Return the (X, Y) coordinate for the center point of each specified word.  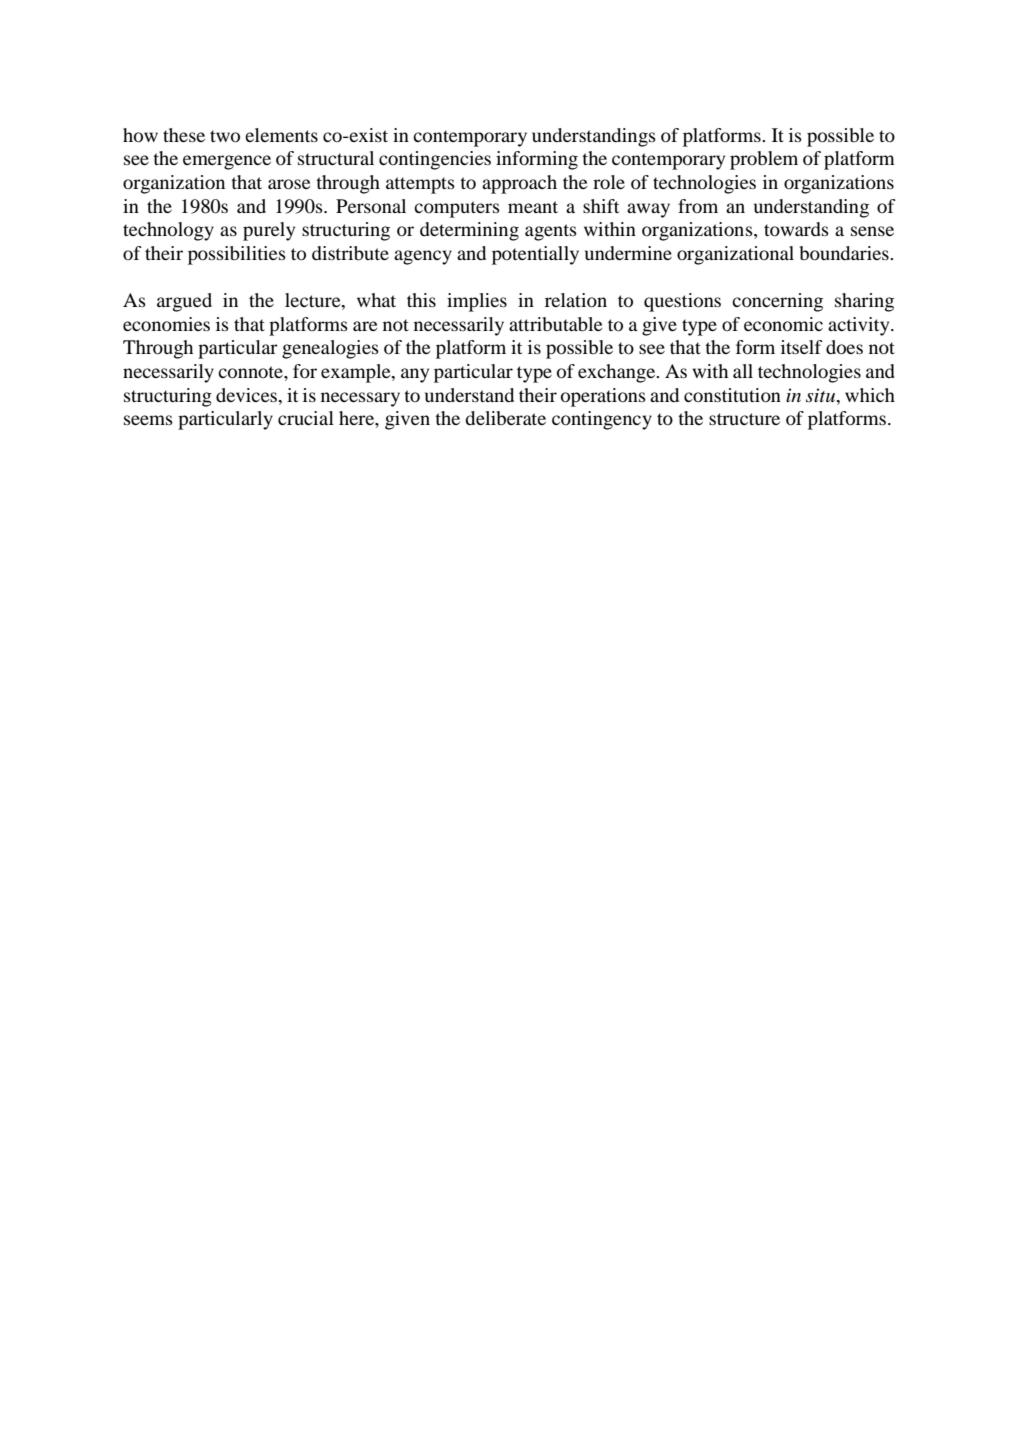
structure (744, 419)
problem (764, 160)
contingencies (435, 160)
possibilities (237, 255)
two (225, 136)
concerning (777, 302)
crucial (306, 418)
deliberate (505, 418)
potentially (535, 255)
